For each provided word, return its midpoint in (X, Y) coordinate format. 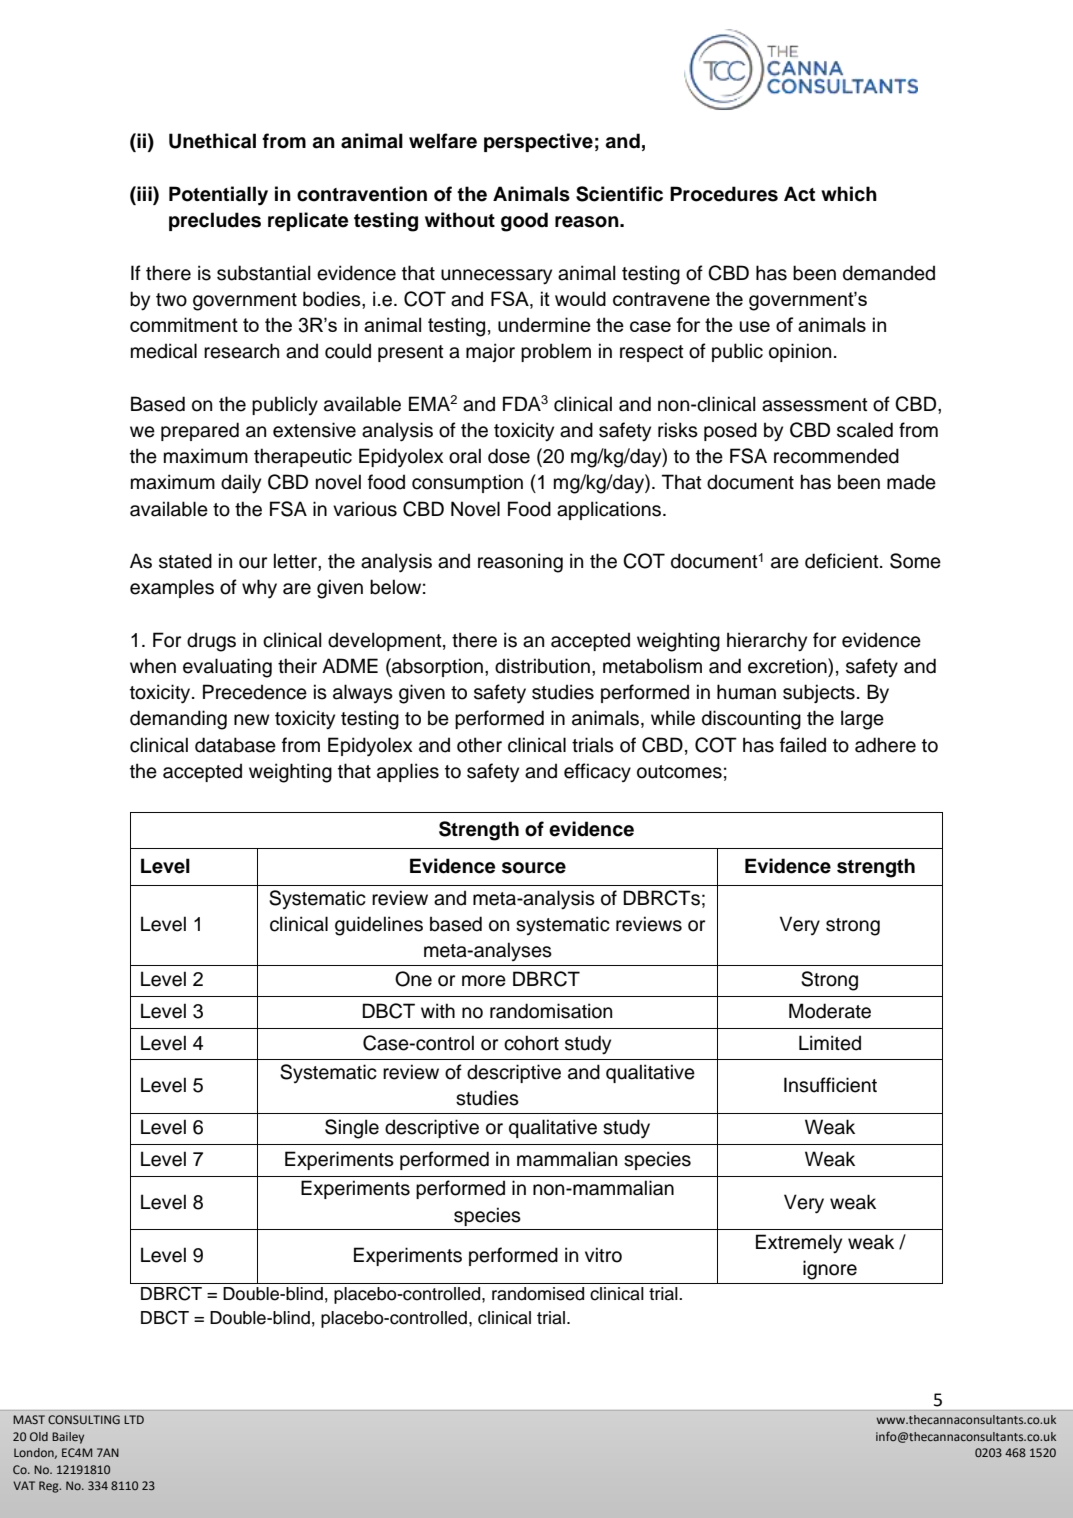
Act (799, 194)
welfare (443, 141)
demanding (178, 720)
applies (408, 772)
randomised (538, 1294)
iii (144, 193)
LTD (134, 1419)
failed (803, 745)
